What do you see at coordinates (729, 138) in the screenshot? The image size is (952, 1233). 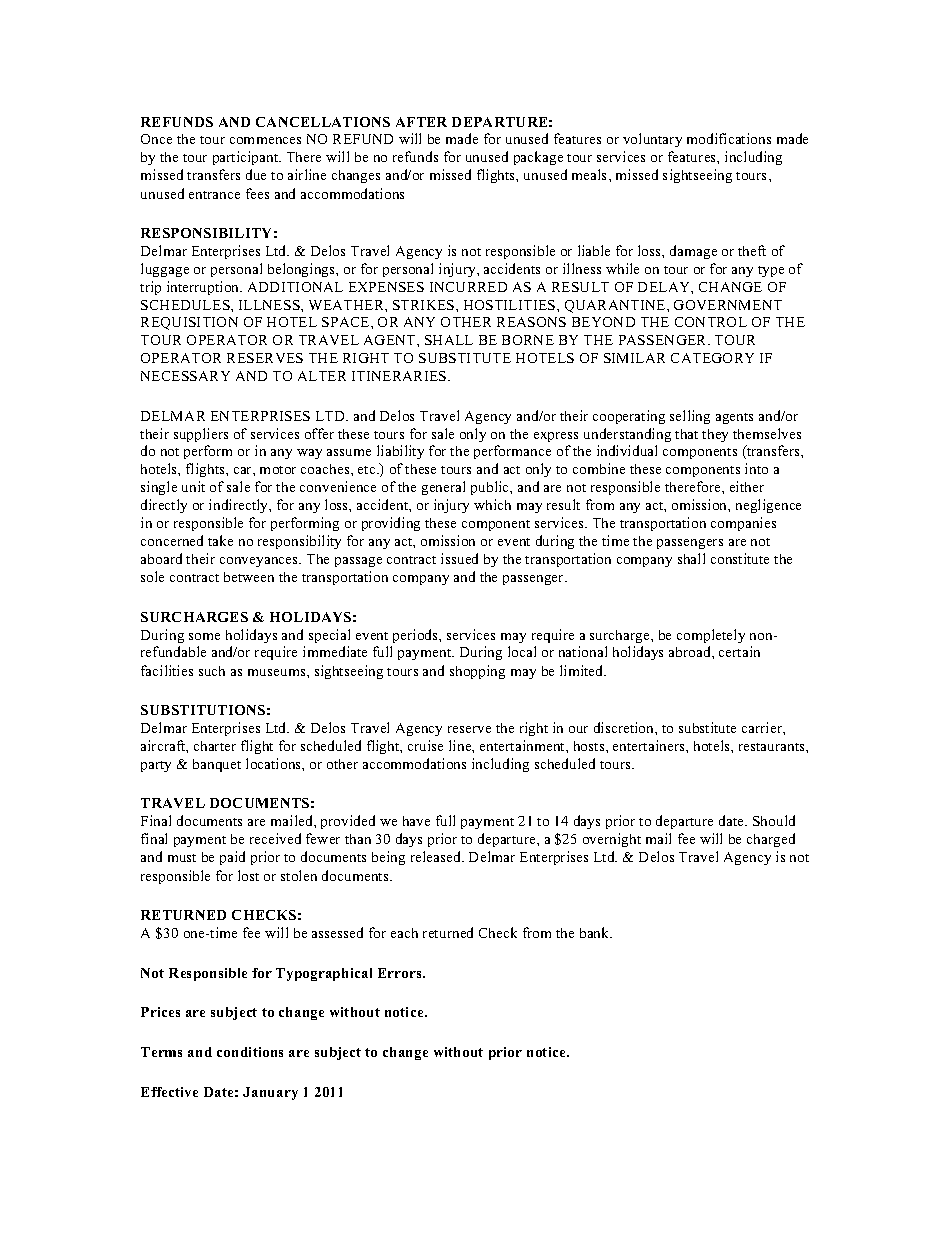 I see `modifications` at bounding box center [729, 138].
